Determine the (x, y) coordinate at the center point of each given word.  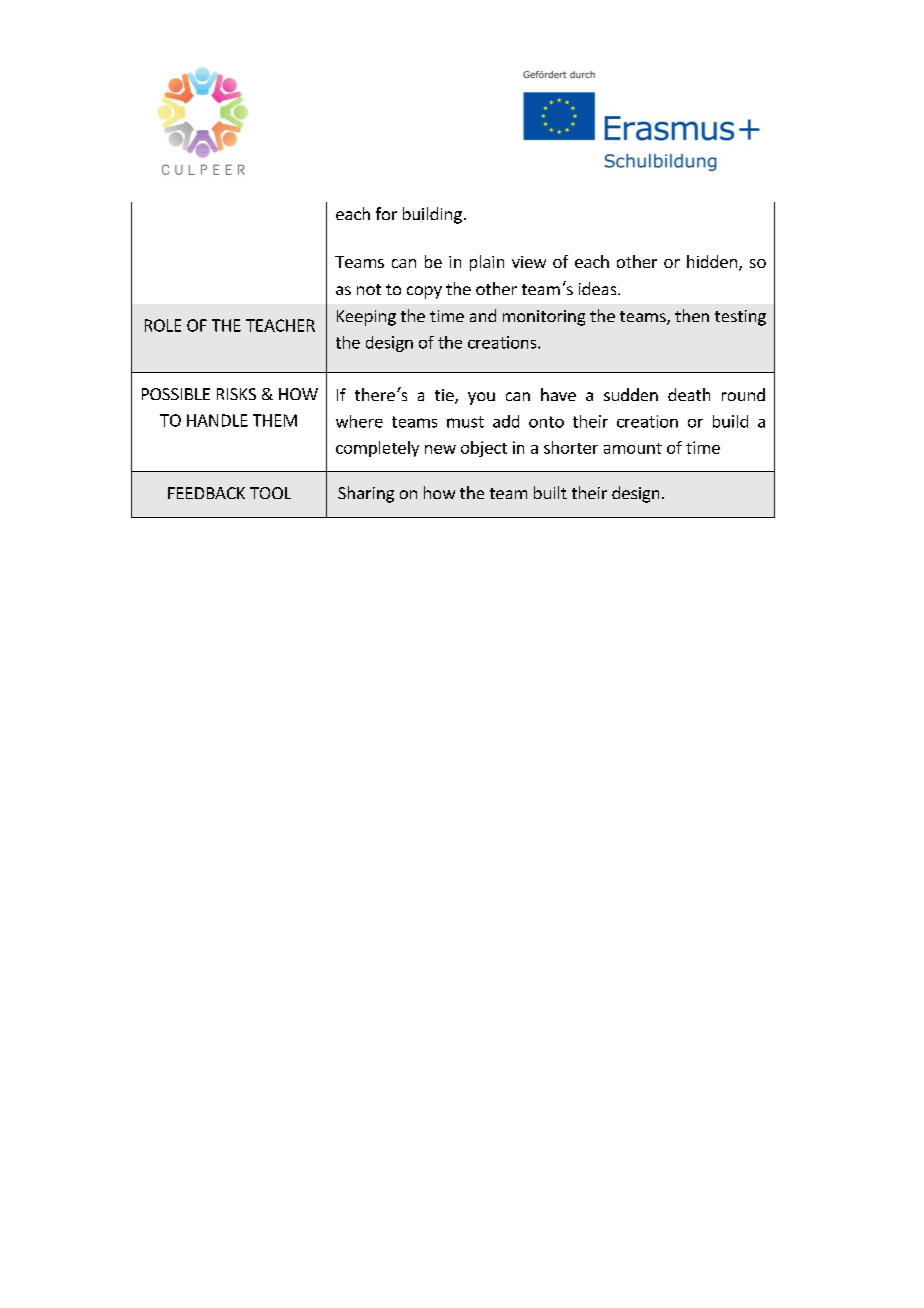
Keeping (366, 318)
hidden (713, 263)
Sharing (366, 494)
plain (487, 263)
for (386, 213)
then (692, 315)
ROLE (163, 325)
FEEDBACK (206, 493)
